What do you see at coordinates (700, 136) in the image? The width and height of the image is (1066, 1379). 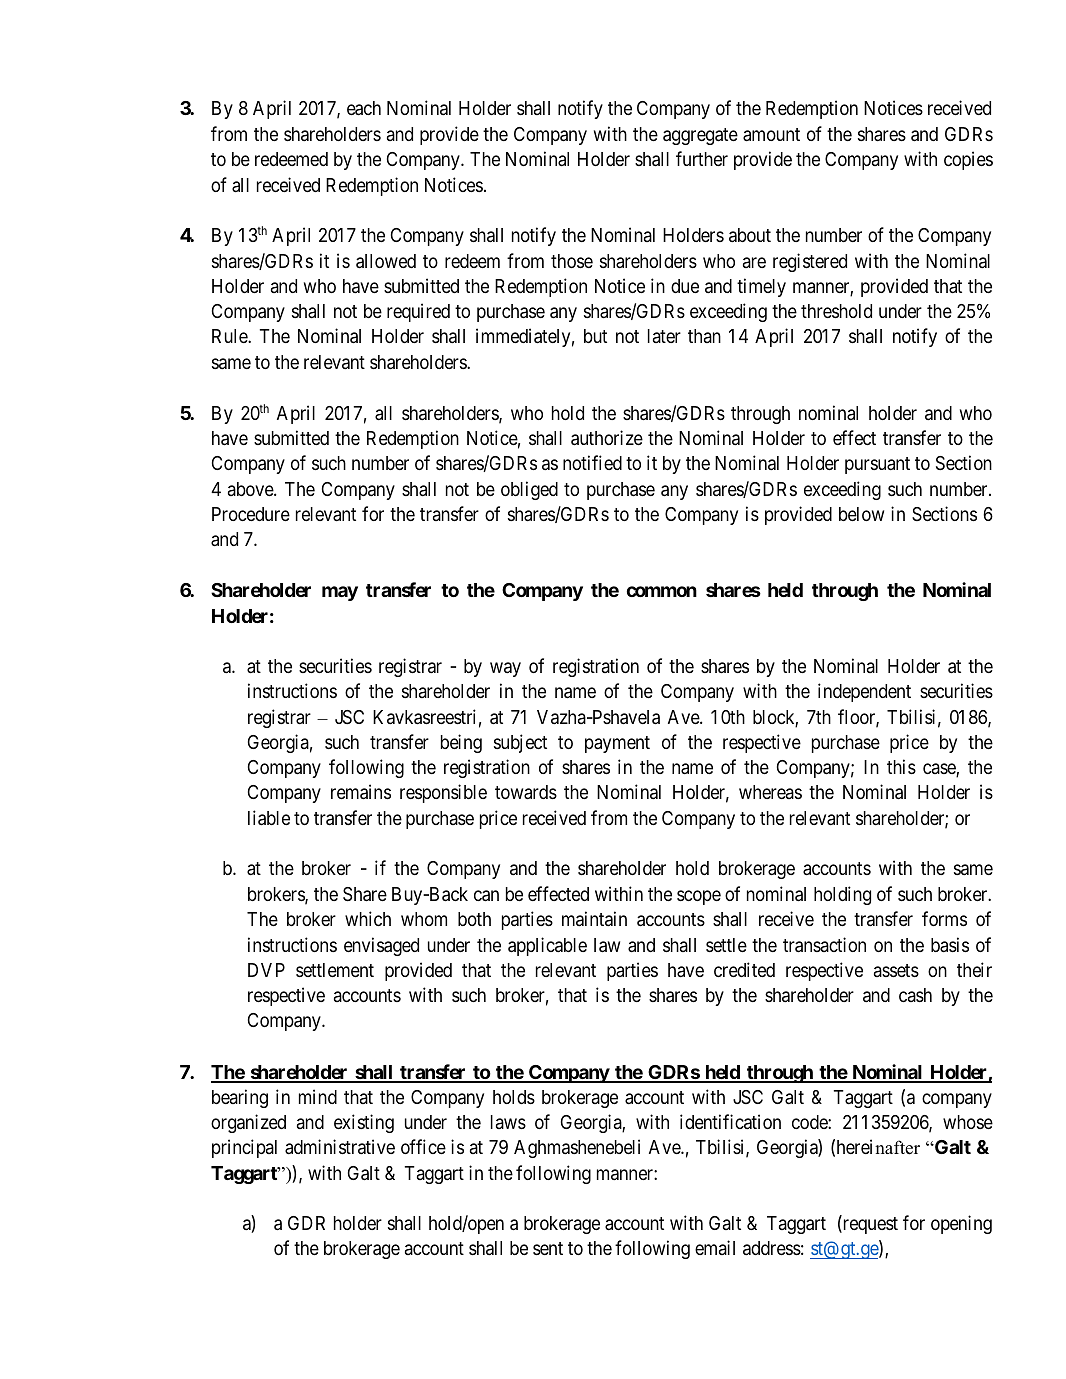 I see `aggregate` at bounding box center [700, 136].
